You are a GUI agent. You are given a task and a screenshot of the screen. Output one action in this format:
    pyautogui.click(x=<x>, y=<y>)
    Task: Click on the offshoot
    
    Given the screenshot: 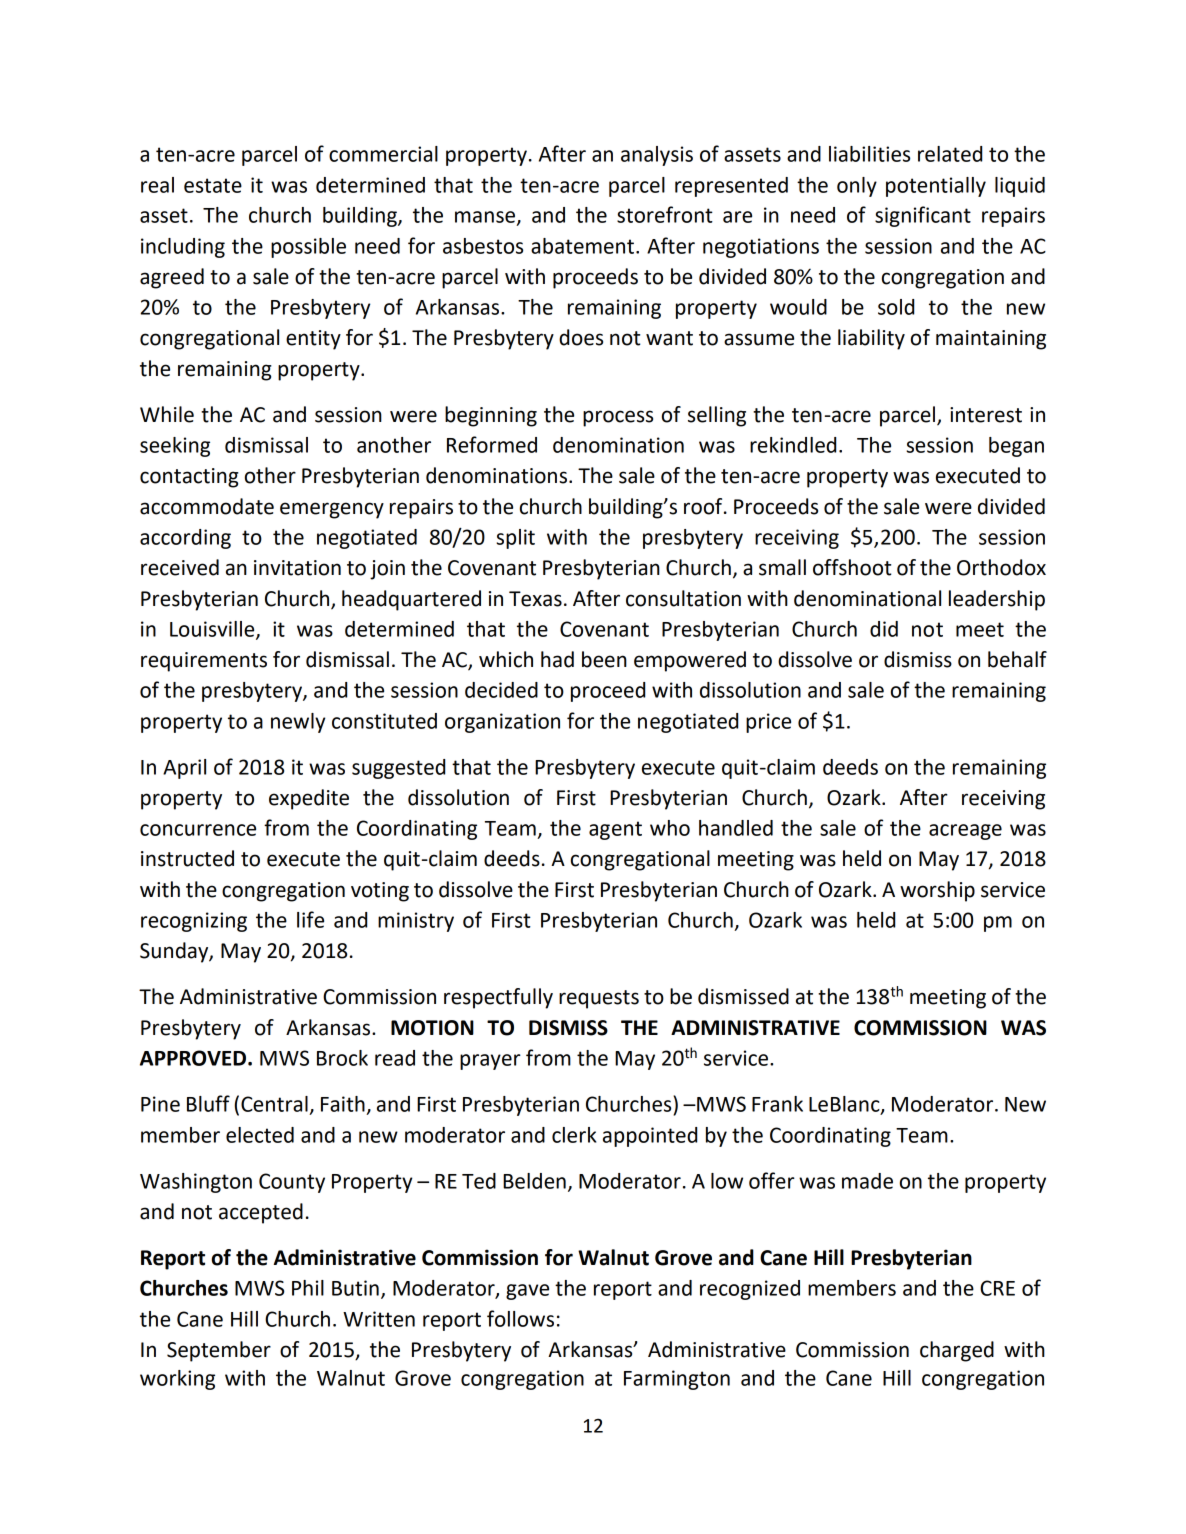 What is the action you would take?
    pyautogui.click(x=852, y=567)
